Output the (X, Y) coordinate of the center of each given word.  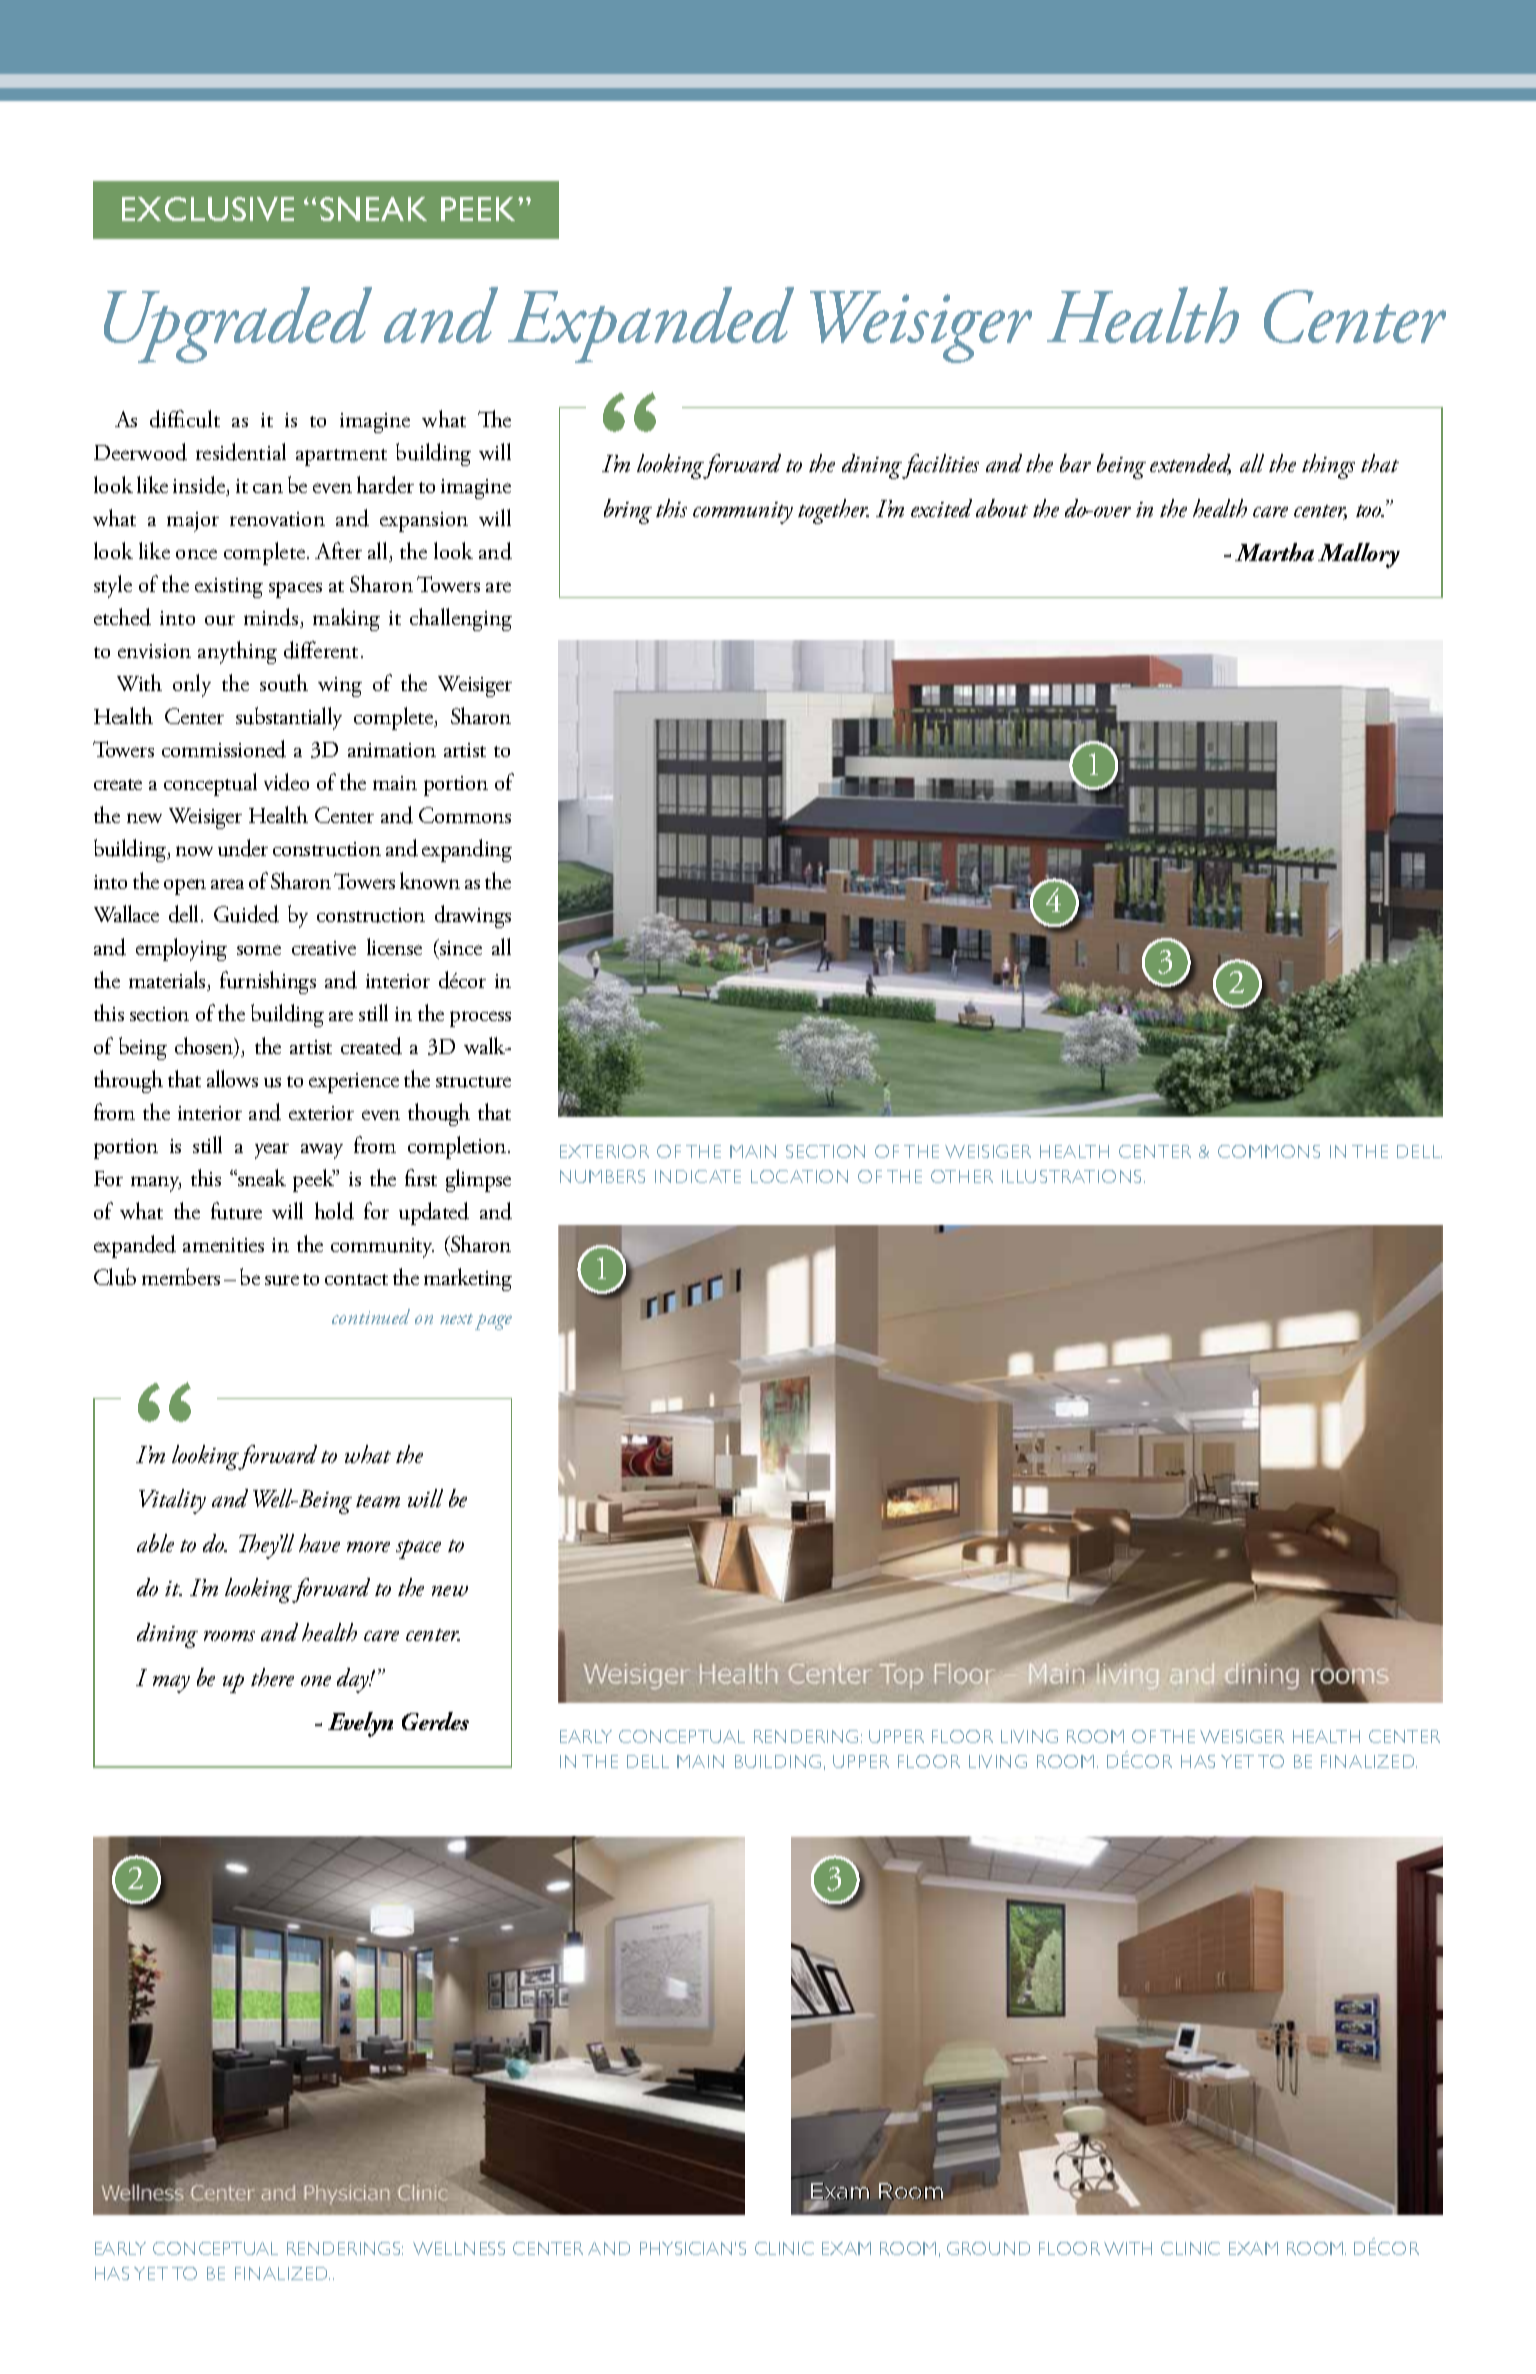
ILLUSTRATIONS (1073, 1176)
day (354, 1680)
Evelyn (360, 1724)
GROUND (988, 2248)
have (319, 1543)
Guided (246, 914)
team (378, 1501)
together (833, 511)
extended (1190, 464)
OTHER (962, 1176)
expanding (467, 850)
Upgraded (238, 325)
